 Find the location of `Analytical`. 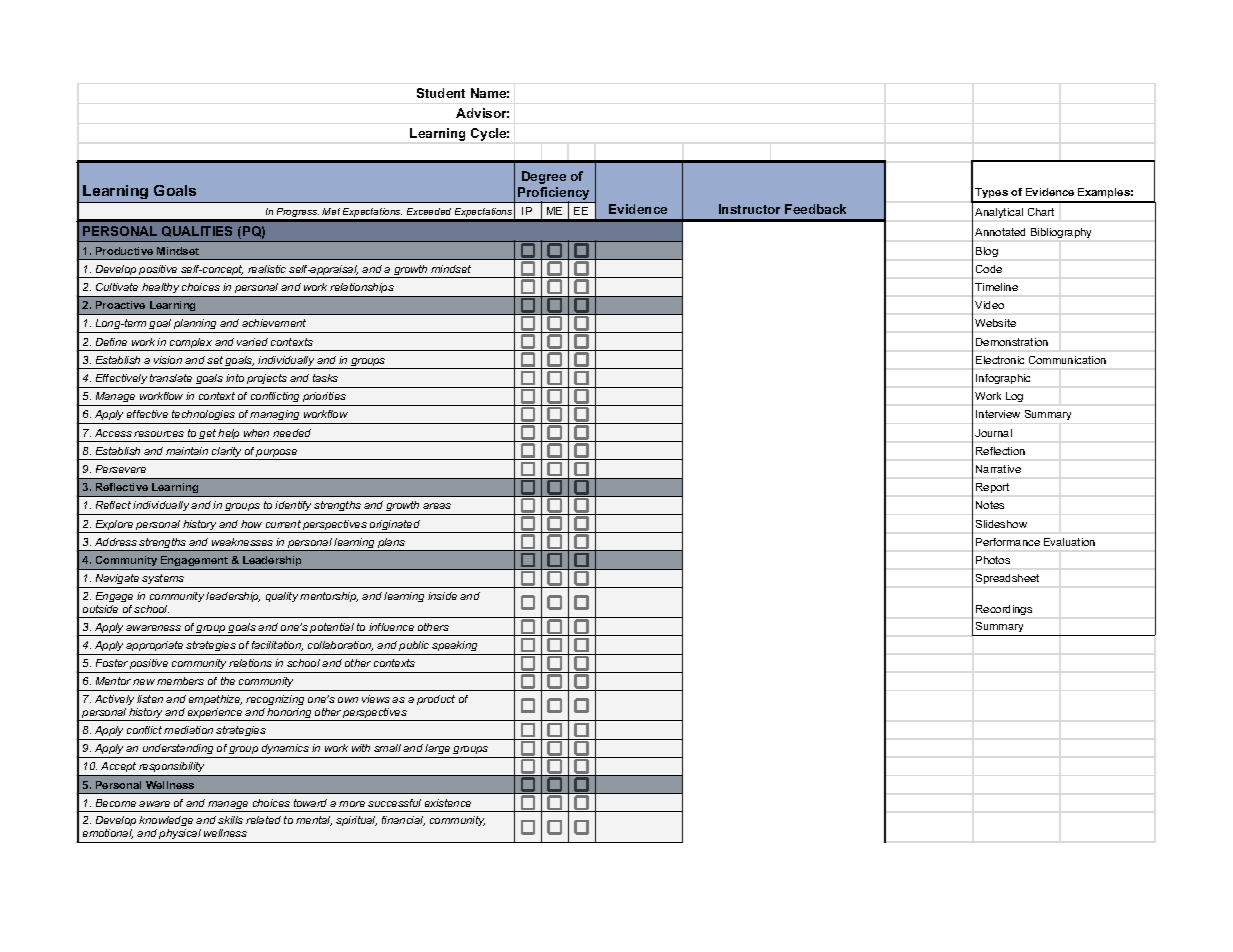

Analytical is located at coordinates (999, 213).
